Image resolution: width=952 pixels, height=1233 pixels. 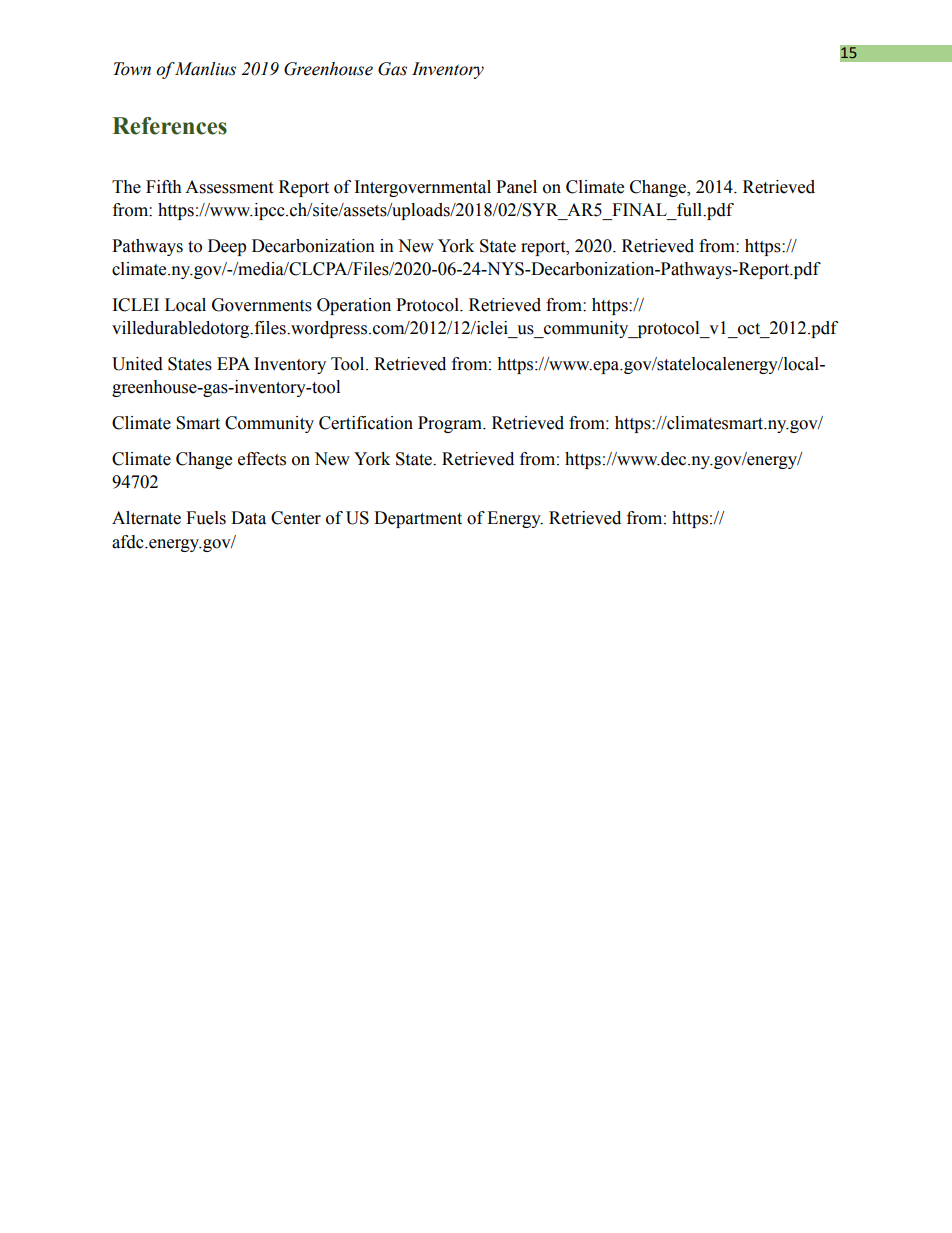 What do you see at coordinates (169, 126) in the page?
I see `References` at bounding box center [169, 126].
